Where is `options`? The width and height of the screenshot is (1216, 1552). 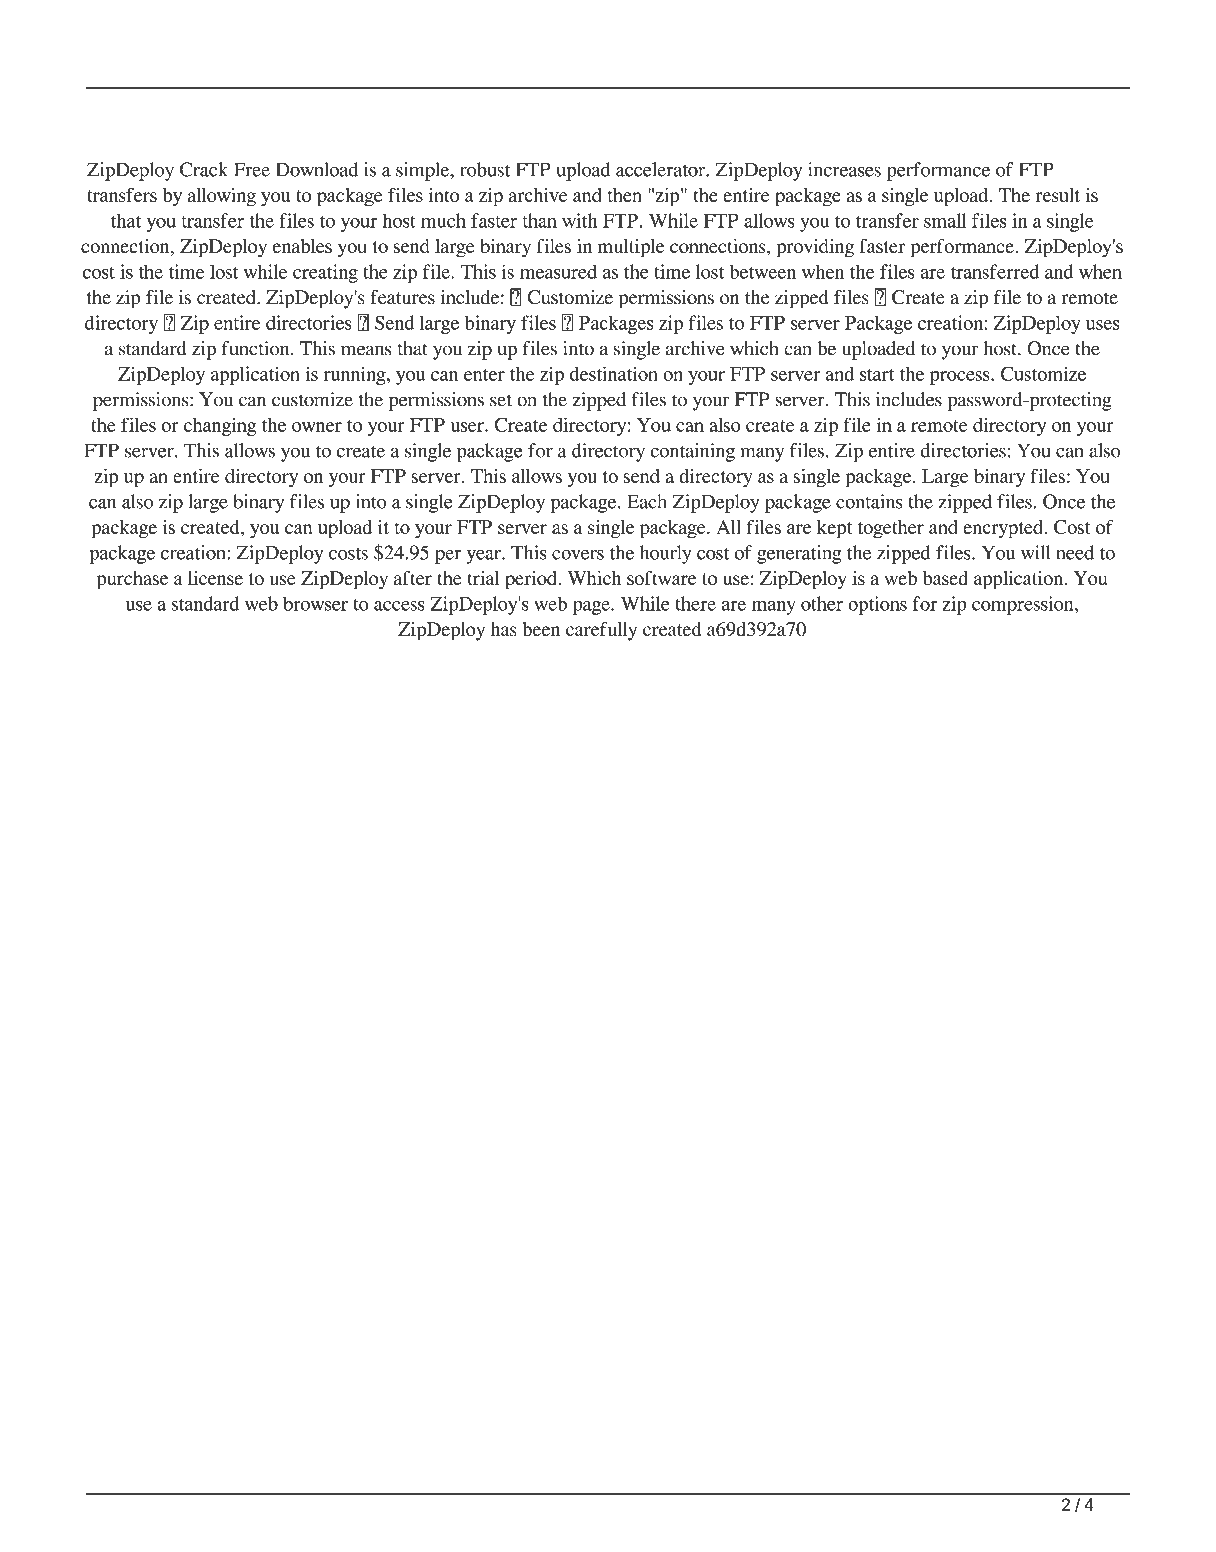
options is located at coordinates (877, 605).
